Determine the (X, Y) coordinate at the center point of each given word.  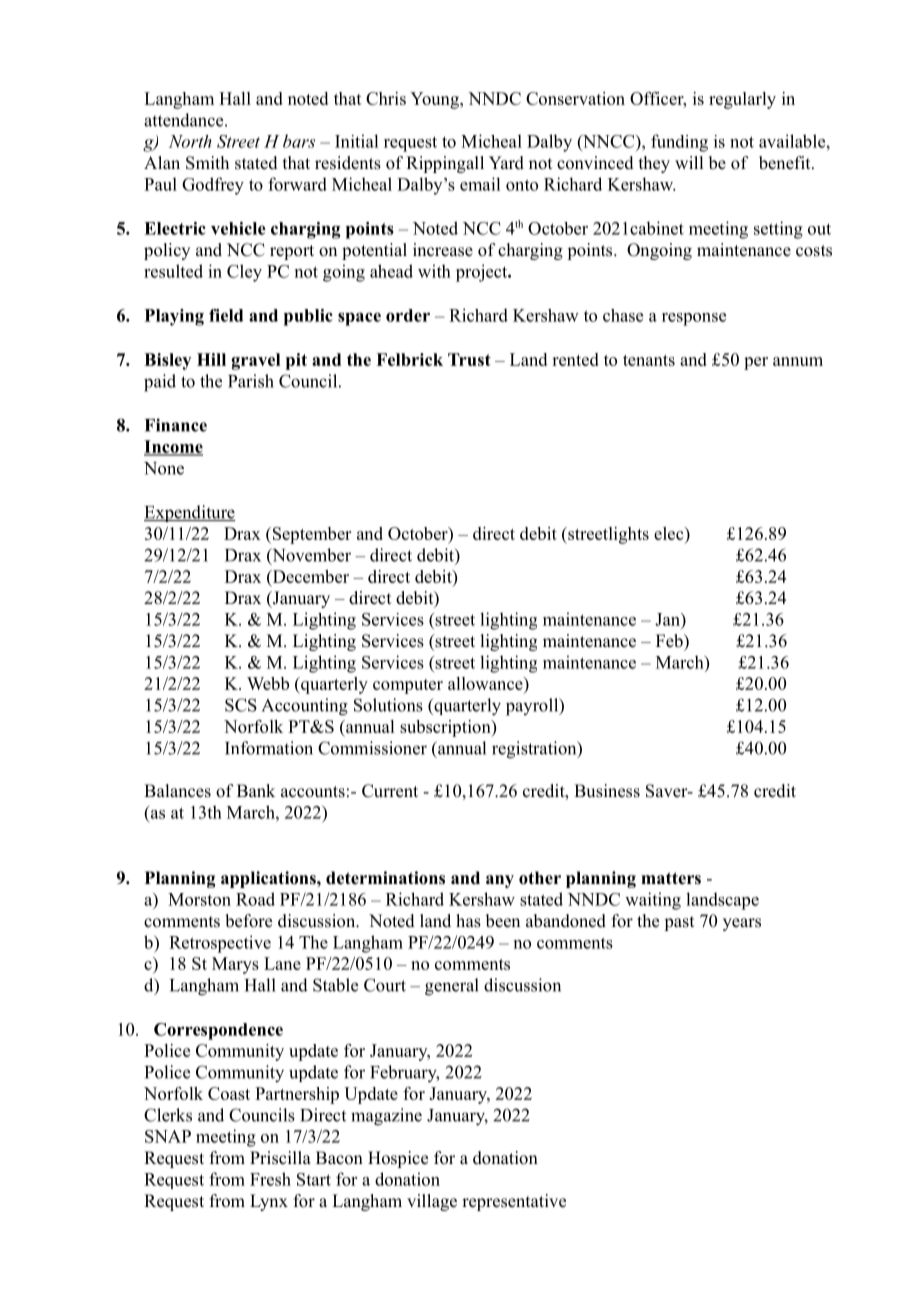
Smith (207, 163)
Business (607, 791)
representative (514, 1202)
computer (408, 686)
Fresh (270, 1179)
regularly (742, 100)
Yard (506, 163)
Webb (268, 683)
